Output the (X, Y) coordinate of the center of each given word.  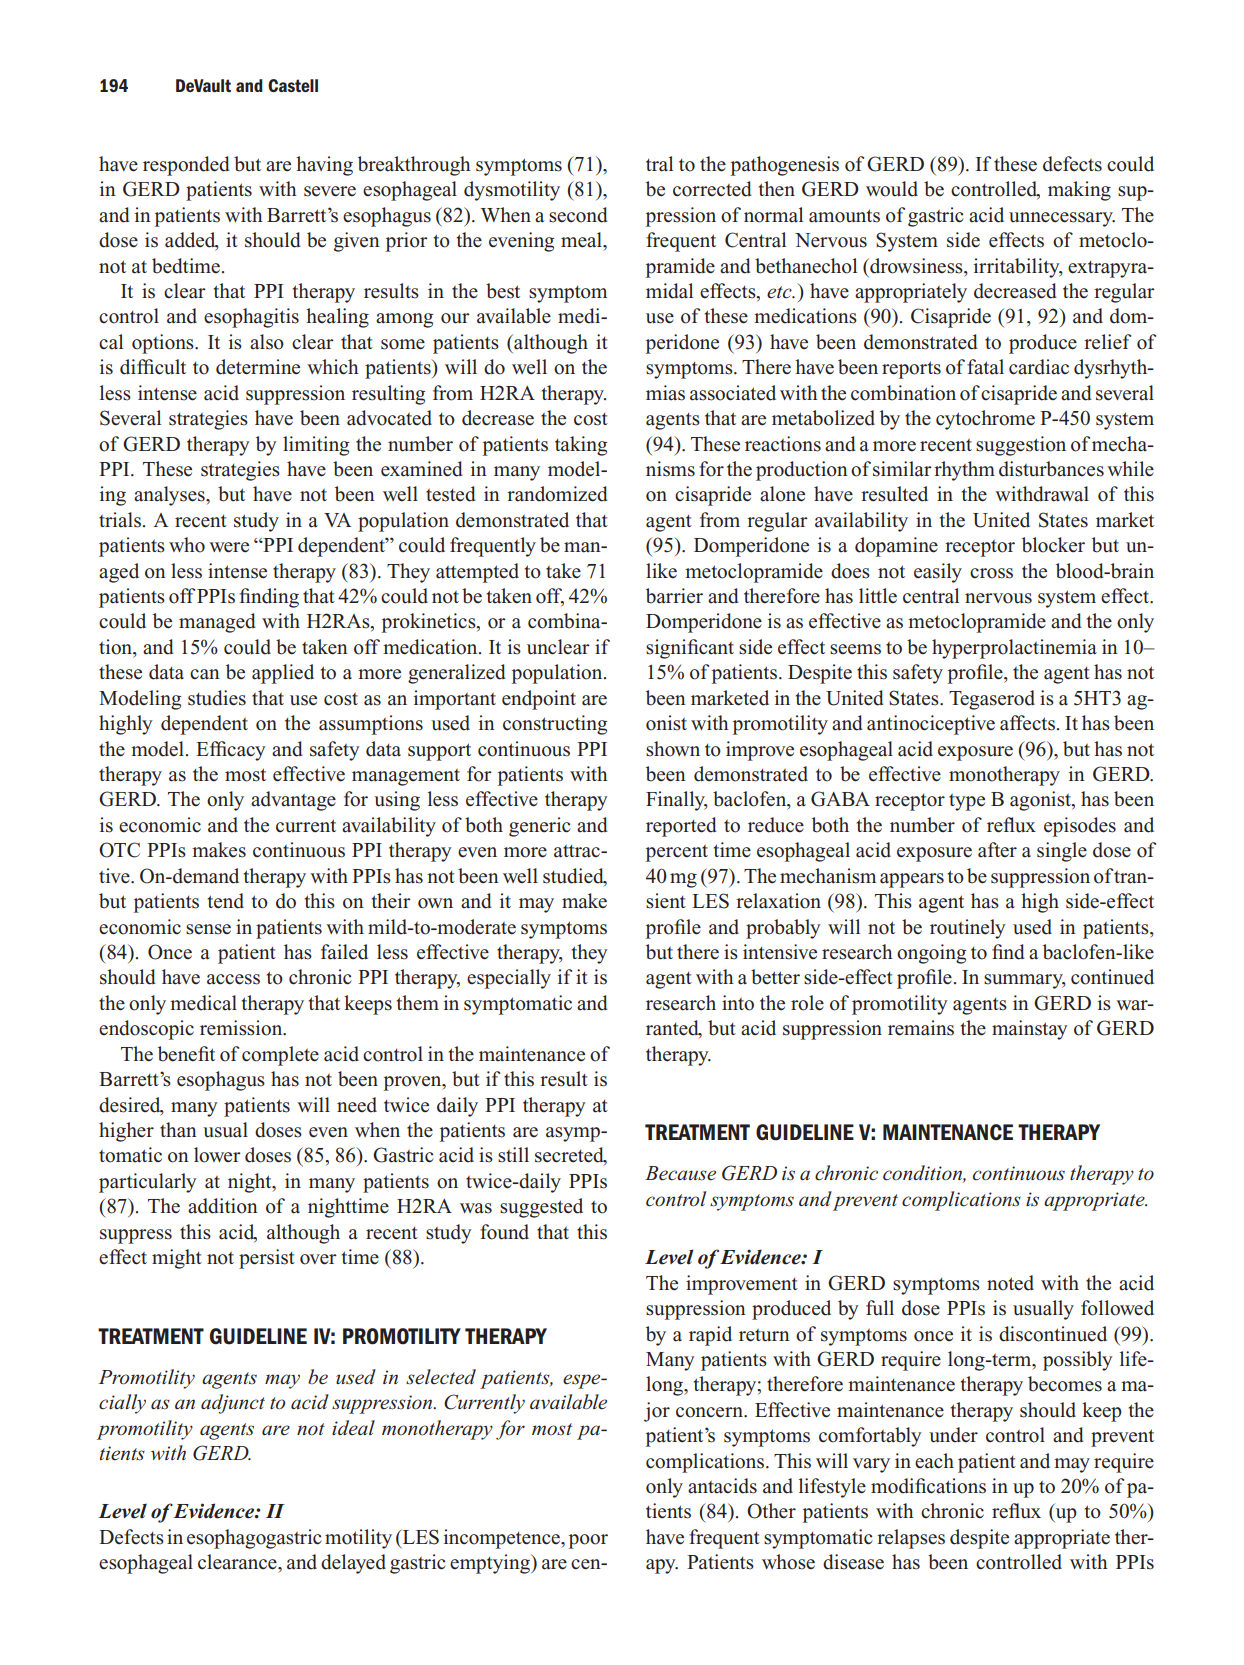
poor (588, 1541)
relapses (911, 1539)
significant (690, 649)
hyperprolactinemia (1014, 649)
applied (283, 674)
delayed (353, 1564)
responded (186, 166)
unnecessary (1062, 219)
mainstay (1030, 1030)
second (578, 215)
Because (680, 1173)
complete (280, 1056)
